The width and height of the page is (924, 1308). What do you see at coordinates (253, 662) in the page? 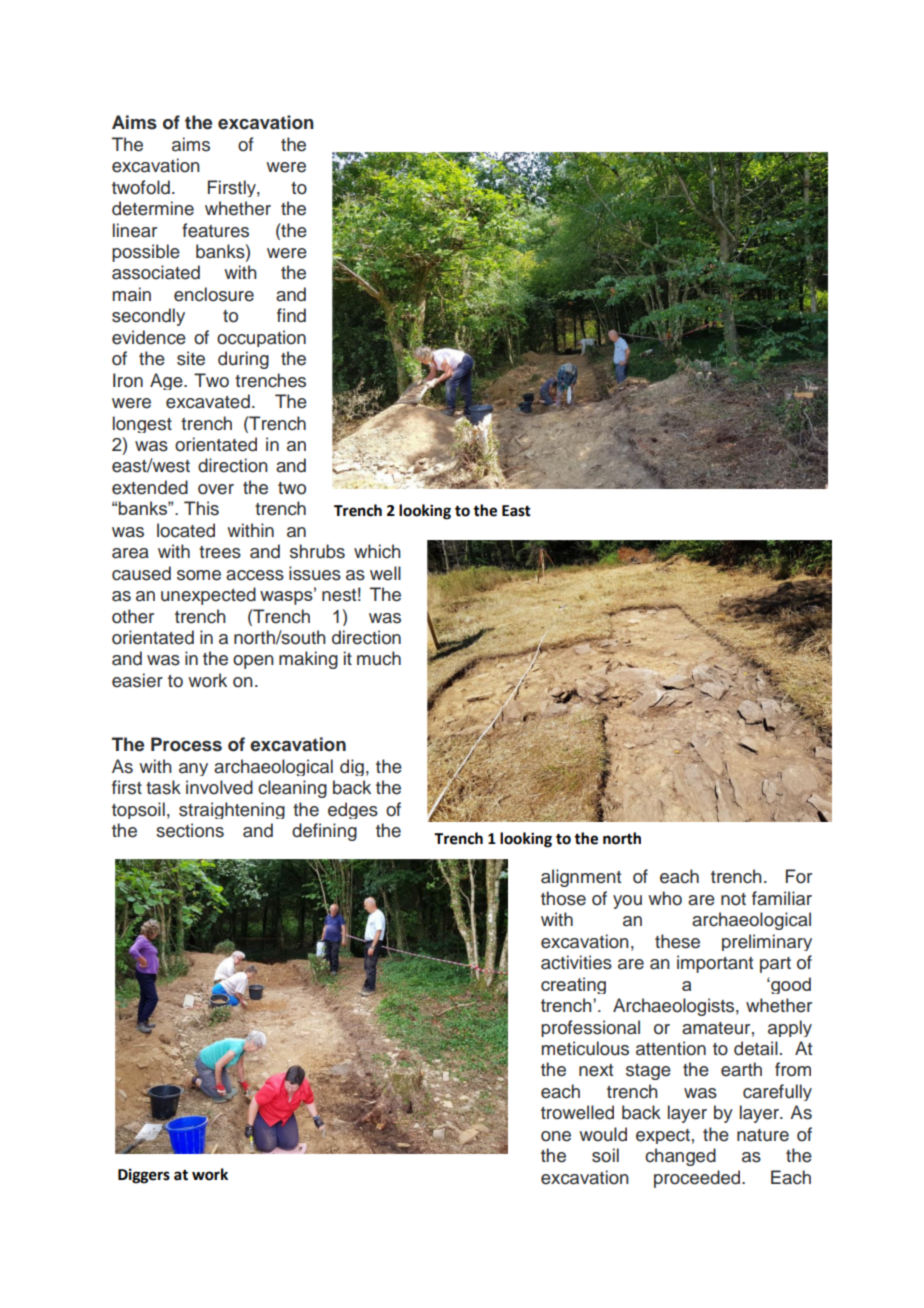
I see `open` at bounding box center [253, 662].
